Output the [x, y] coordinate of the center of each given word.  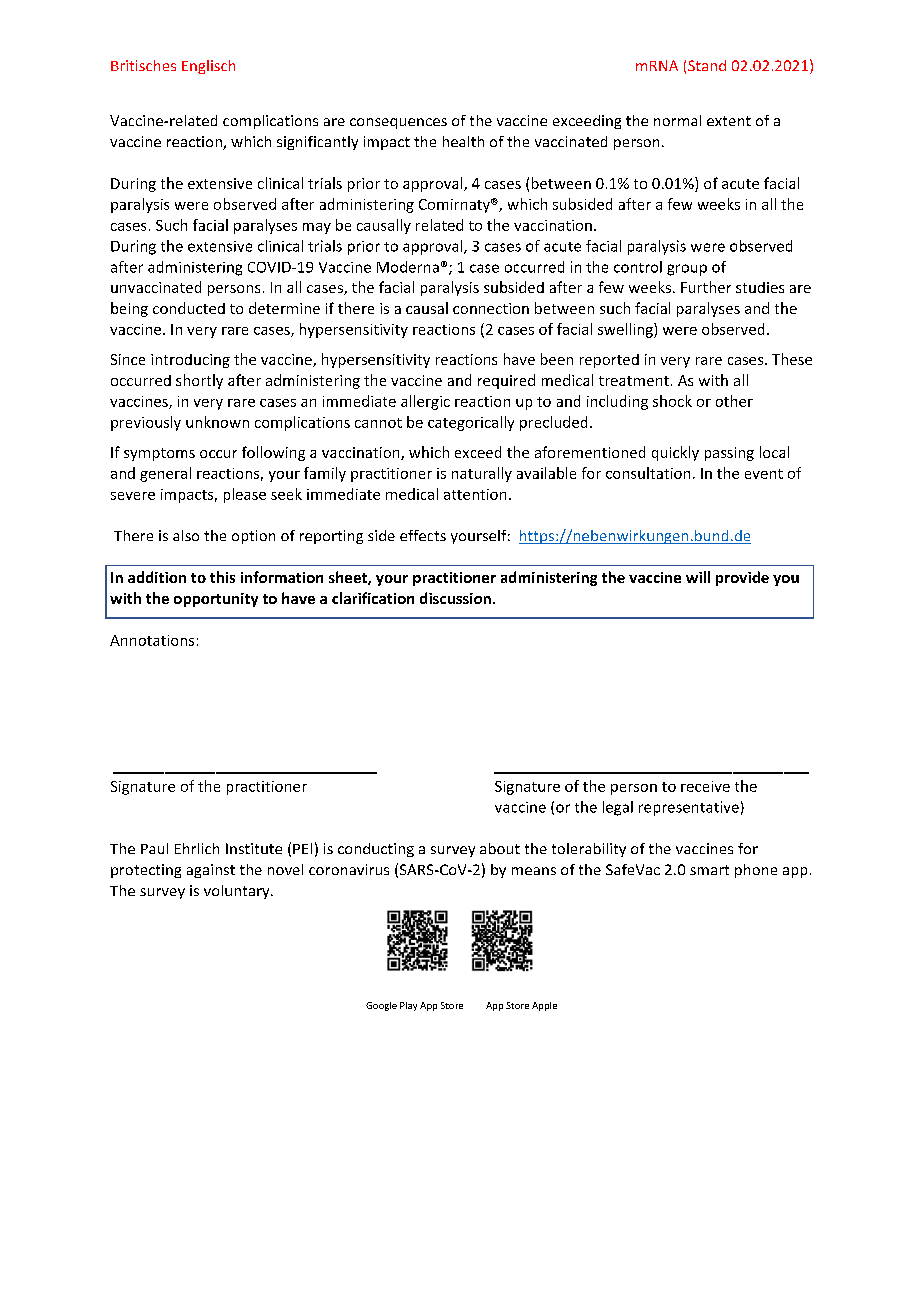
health [463, 141]
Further [706, 287]
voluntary [238, 892]
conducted [189, 308]
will [698, 577]
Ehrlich [197, 848]
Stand [707, 65]
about [500, 848]
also [186, 535]
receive [705, 786]
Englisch [208, 67]
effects [423, 535]
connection [491, 308]
